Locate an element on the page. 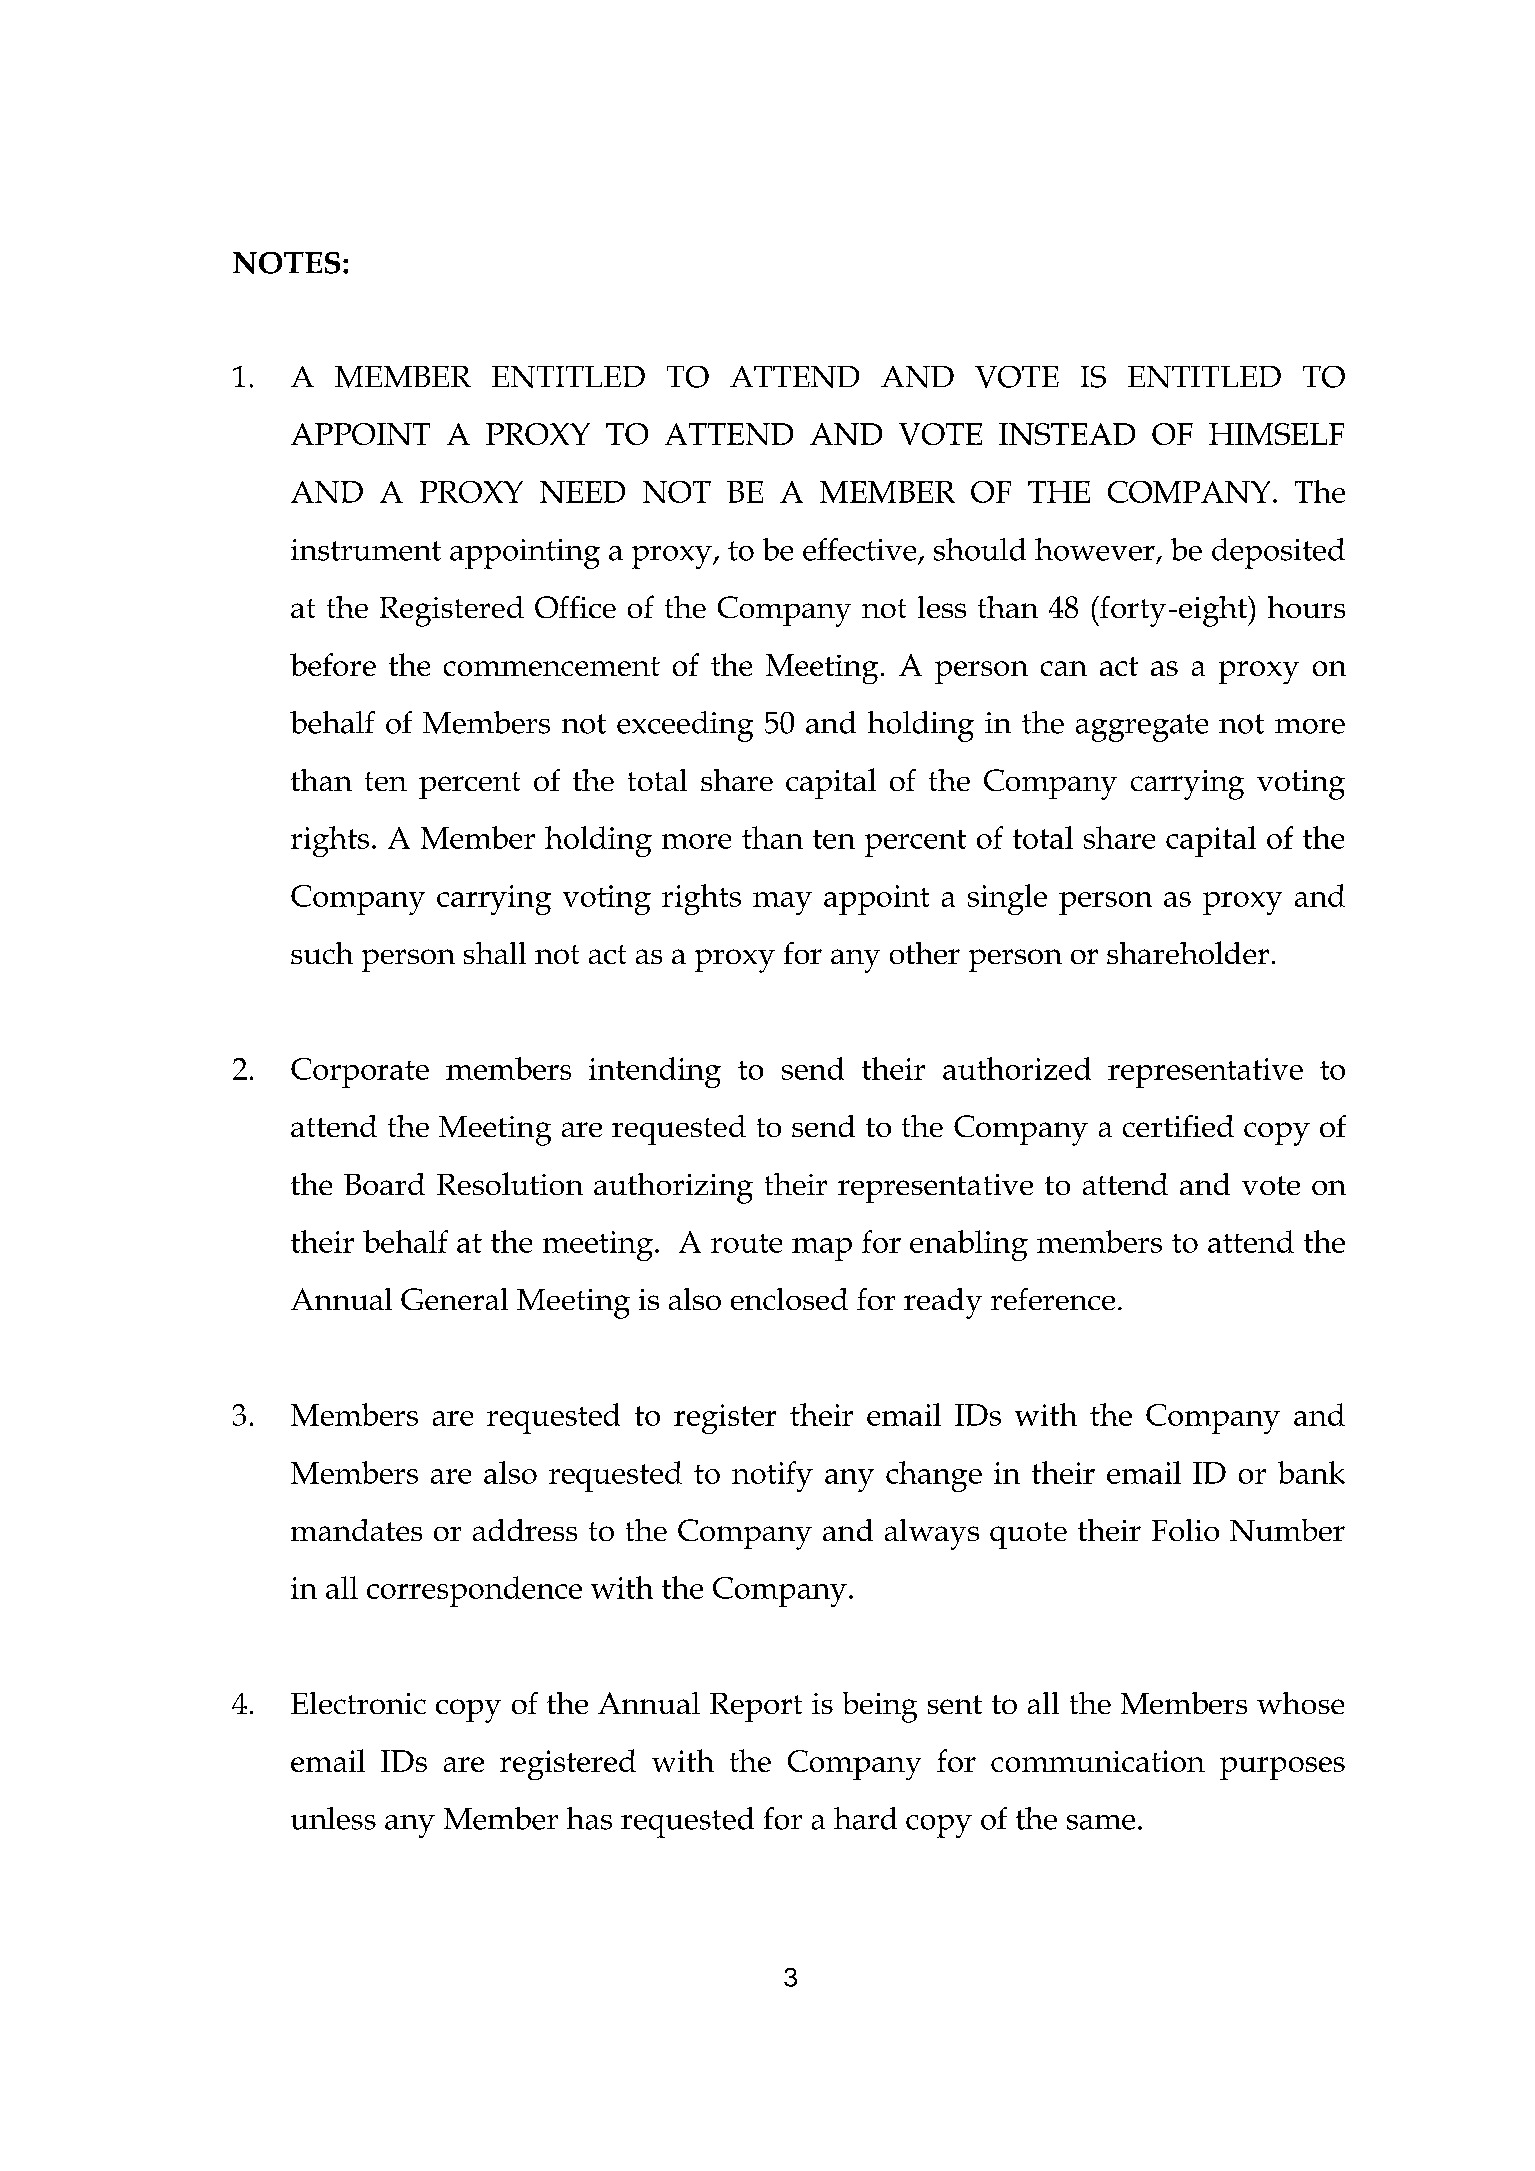  intending is located at coordinates (655, 1072).
